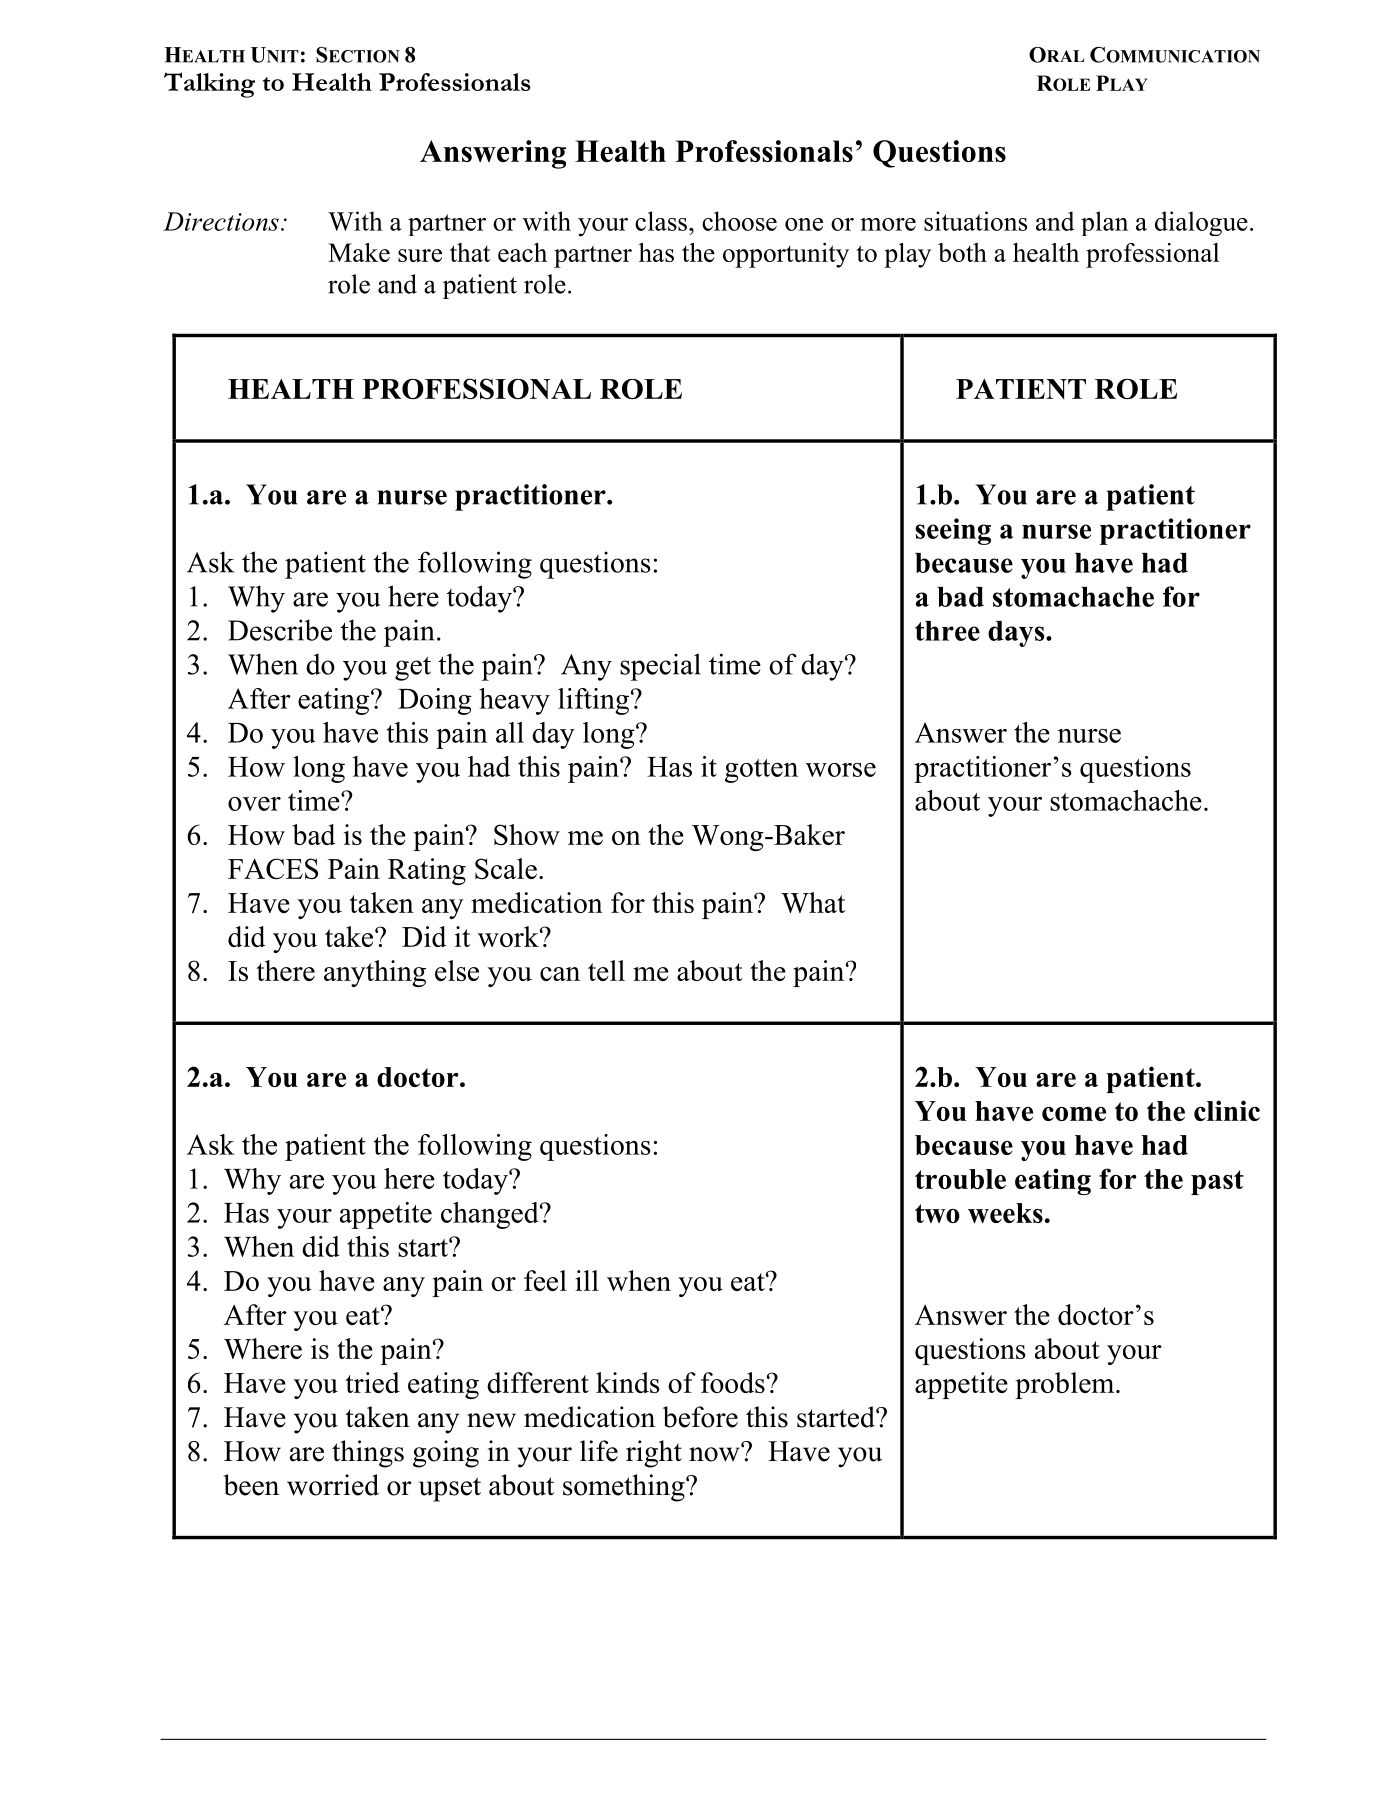 The width and height of the screenshot is (1394, 1804). Describe the element at coordinates (606, 970) in the screenshot. I see `tell` at that location.
